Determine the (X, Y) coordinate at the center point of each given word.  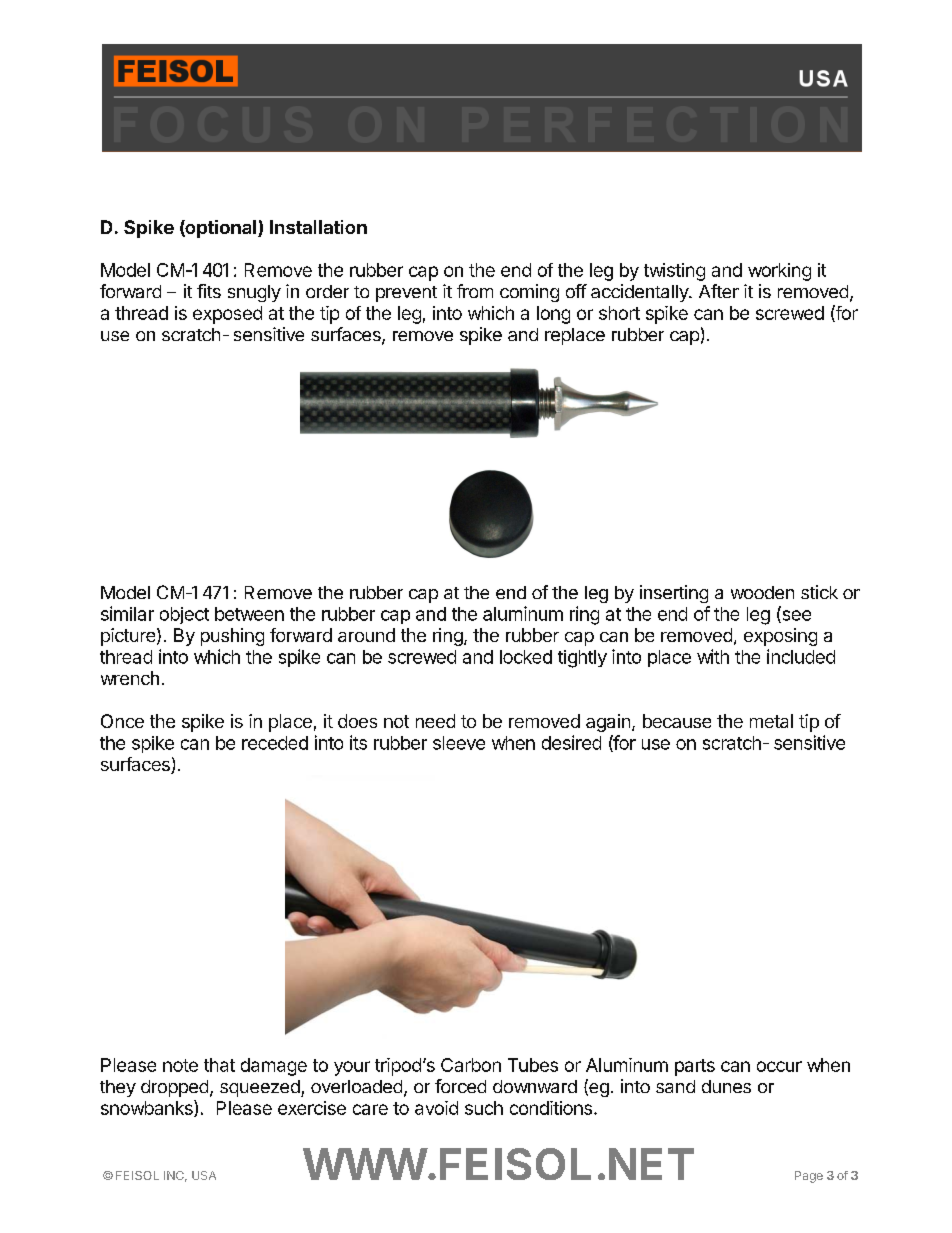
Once (122, 721)
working (779, 272)
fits (209, 291)
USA (204, 1175)
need (435, 721)
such (484, 1108)
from (475, 291)
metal (771, 721)
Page (809, 1177)
